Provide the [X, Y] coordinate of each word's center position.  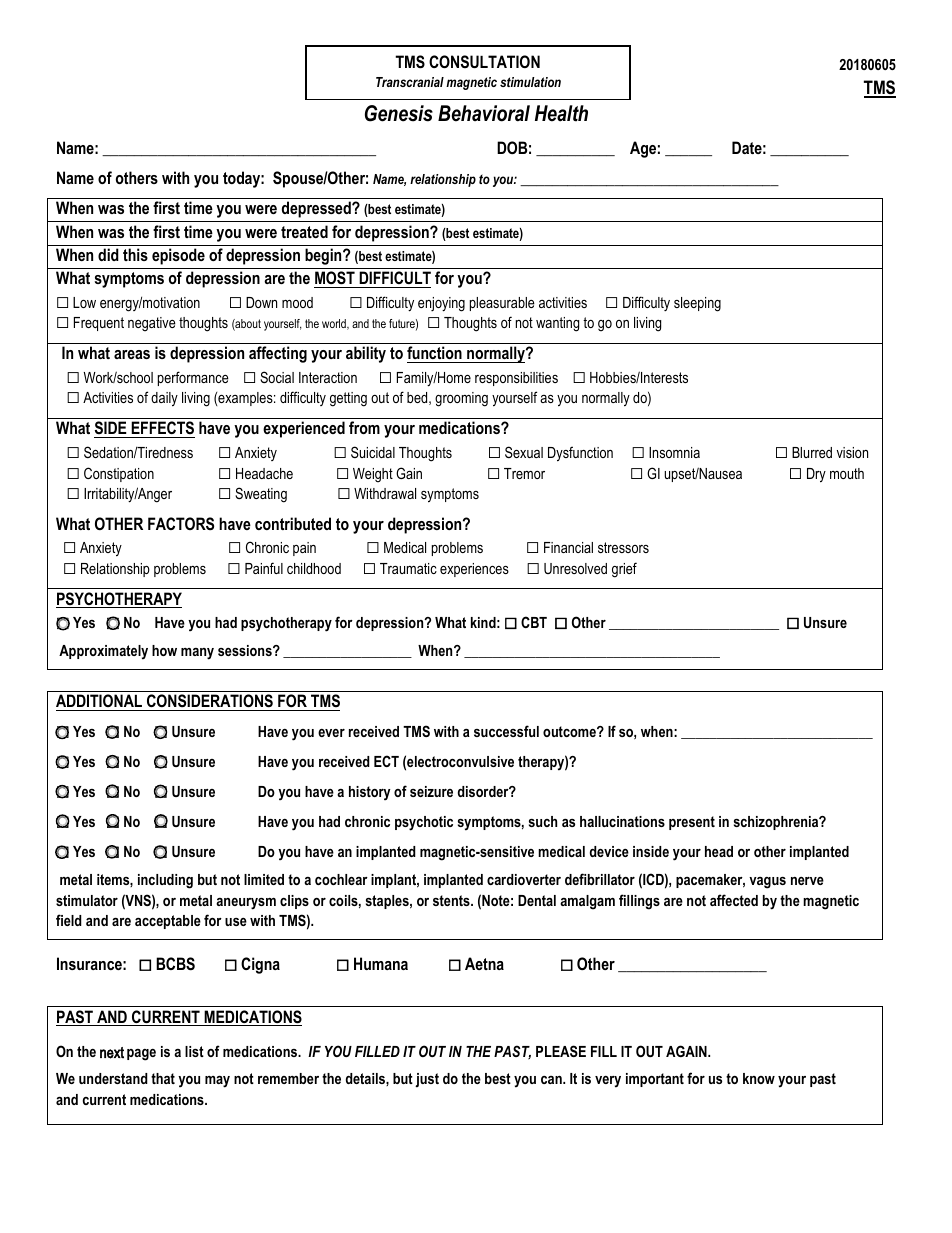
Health [561, 113]
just [427, 1080]
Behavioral [484, 113]
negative [152, 324]
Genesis [399, 113]
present [692, 823]
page [141, 1055]
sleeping [697, 304]
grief [624, 570]
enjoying [441, 304]
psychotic [424, 823]
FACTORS [181, 524]
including [165, 881]
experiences [474, 570]
